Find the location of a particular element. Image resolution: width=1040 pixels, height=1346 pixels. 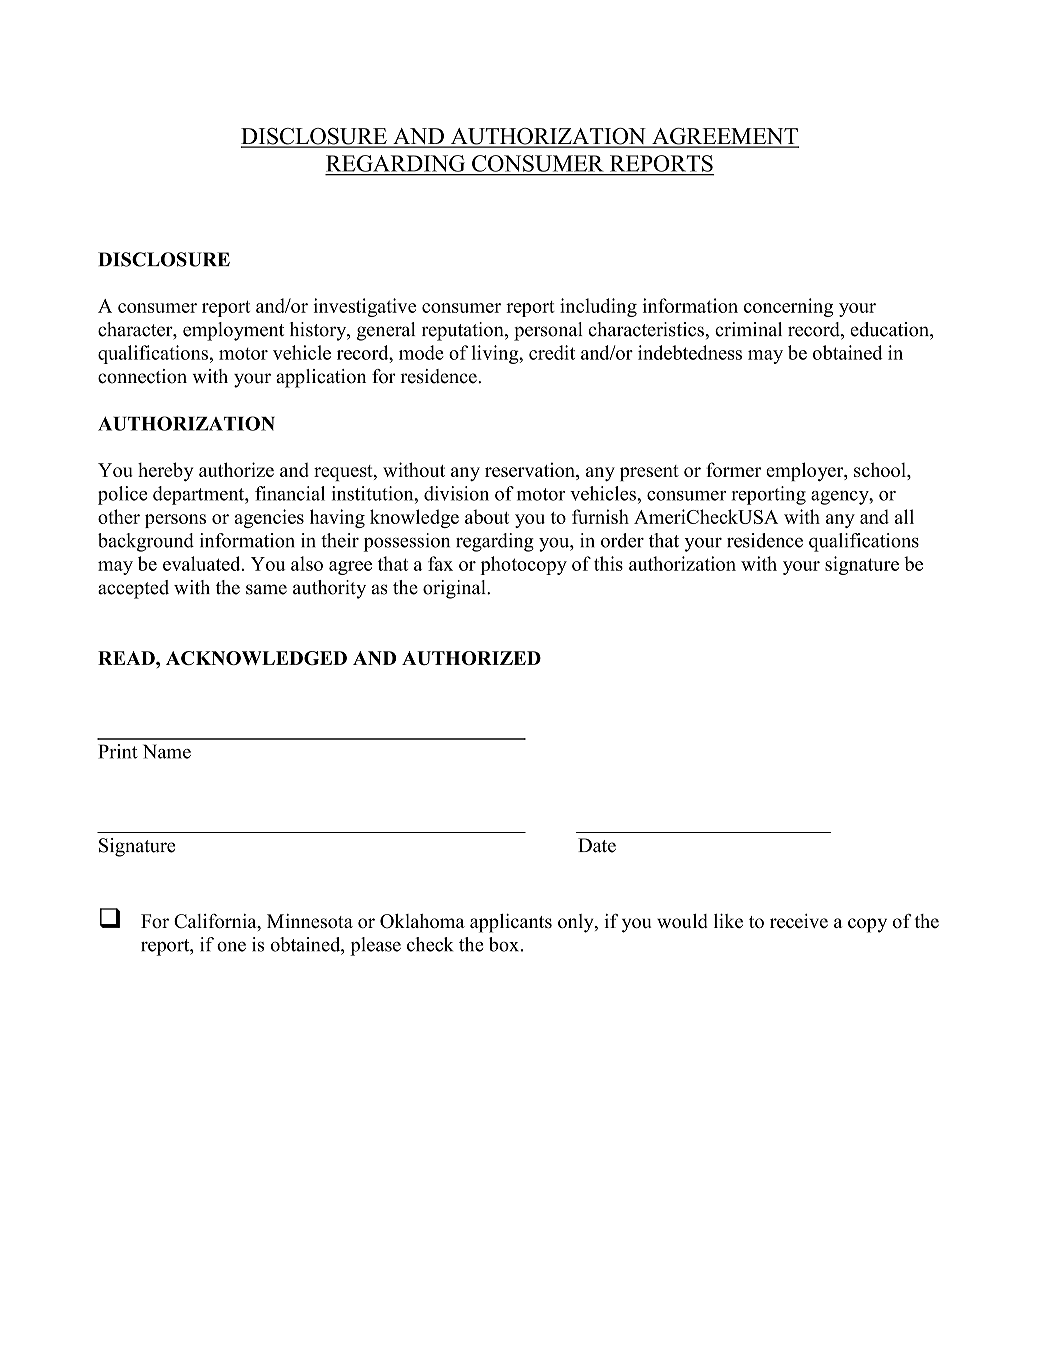

California is located at coordinates (216, 922).
